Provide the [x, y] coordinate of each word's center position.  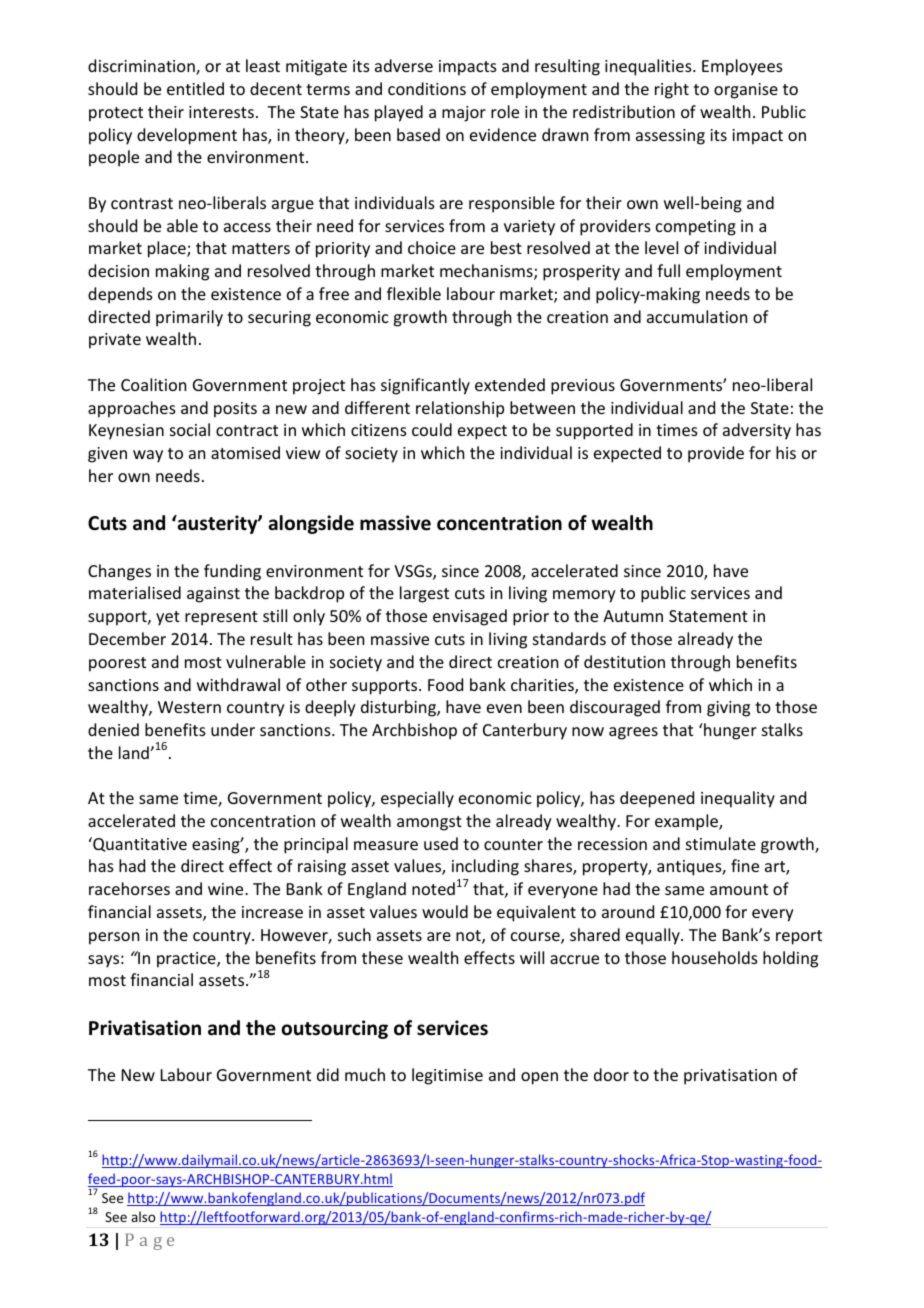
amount [739, 889]
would [445, 911]
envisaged [470, 617]
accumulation [697, 316]
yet [168, 618]
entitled [195, 88]
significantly [425, 386]
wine [227, 889]
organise [746, 91]
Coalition [153, 384]
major [464, 114]
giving [728, 709]
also [143, 1216]
